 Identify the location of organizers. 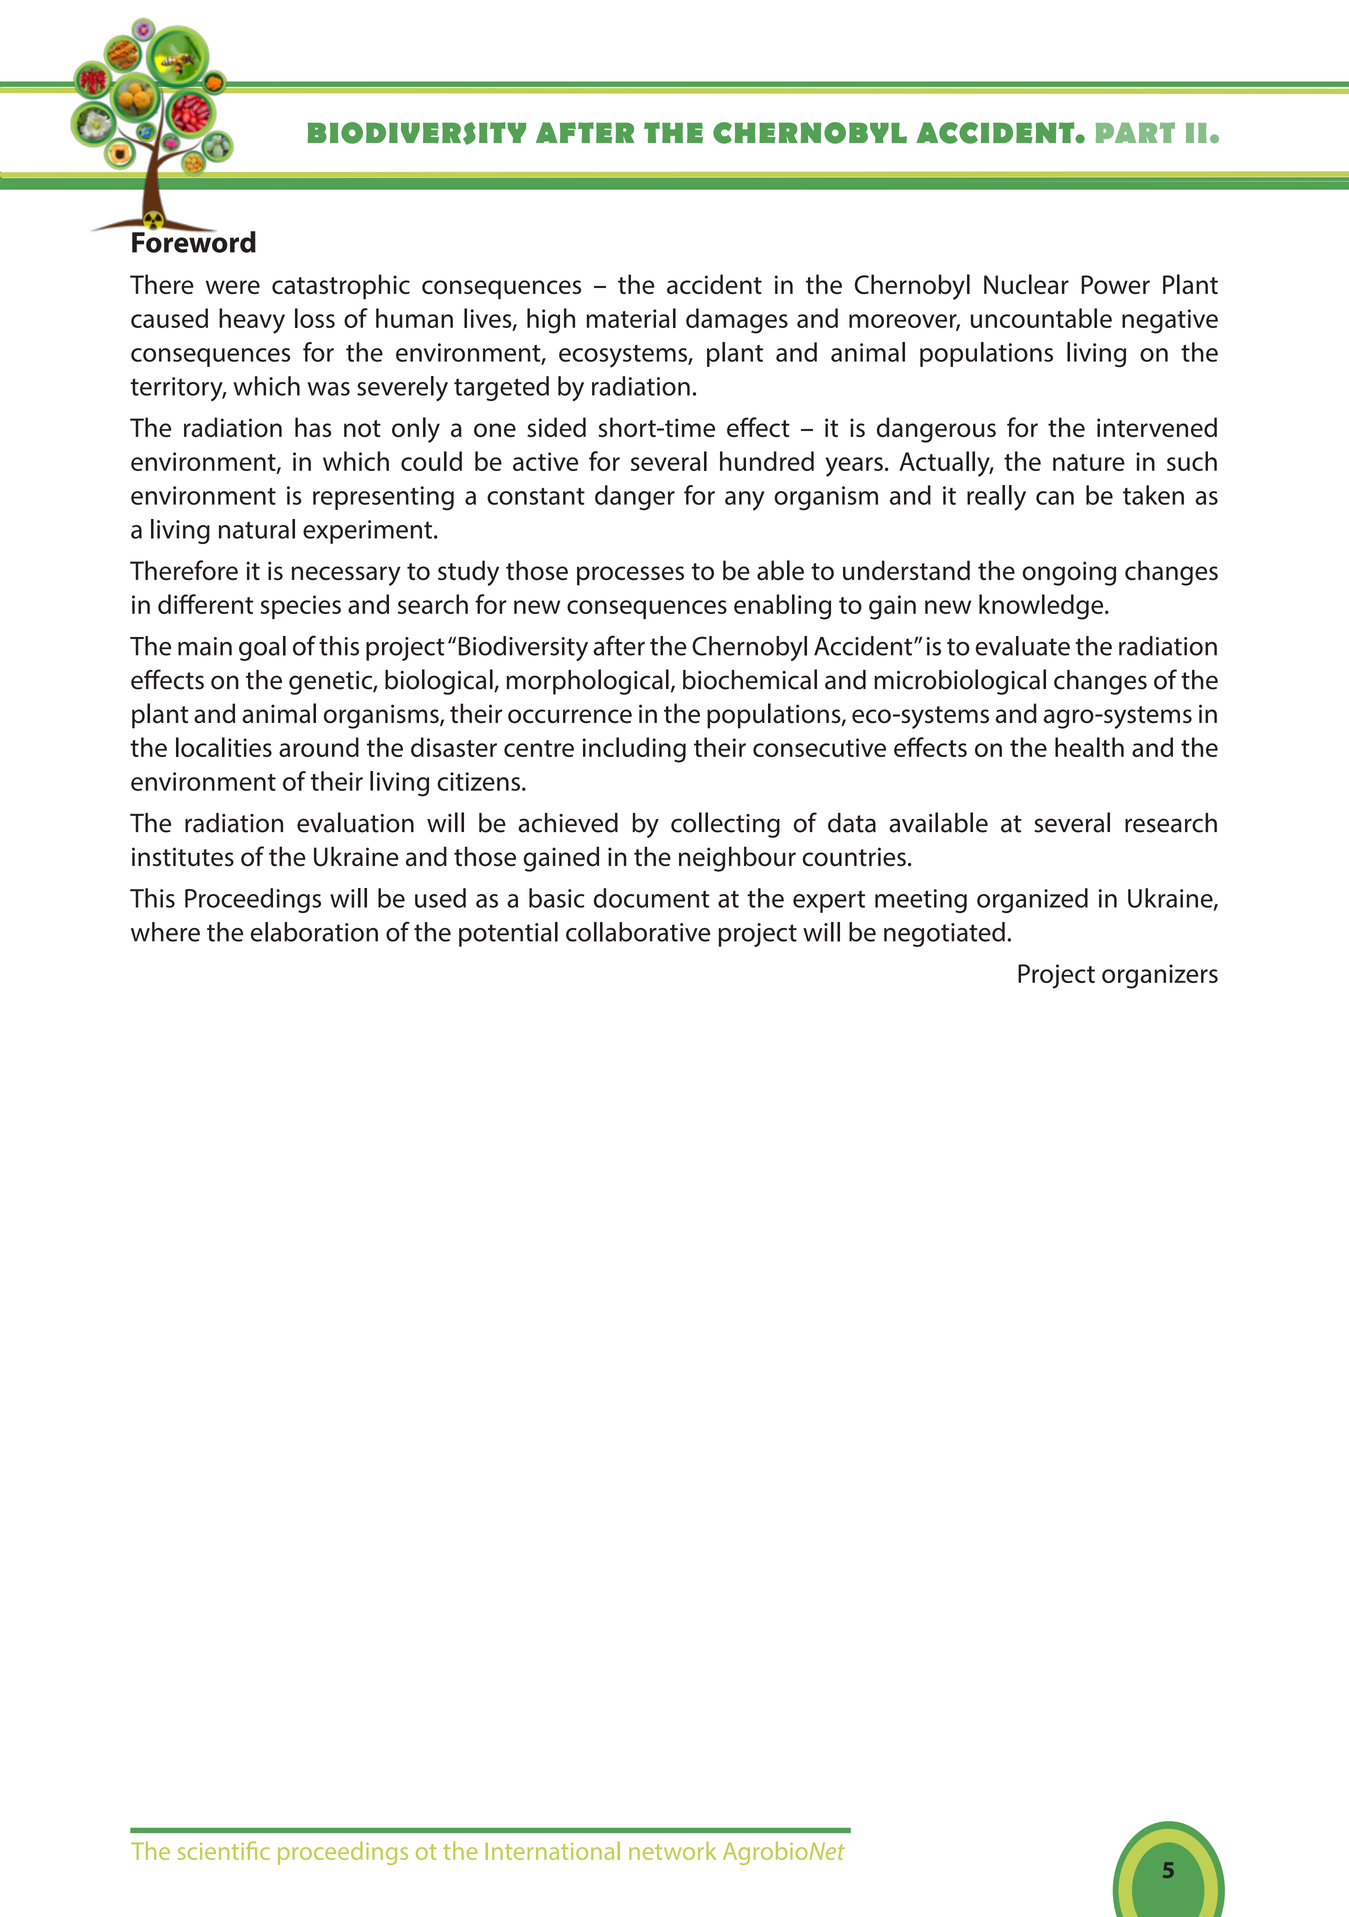
(1160, 976).
